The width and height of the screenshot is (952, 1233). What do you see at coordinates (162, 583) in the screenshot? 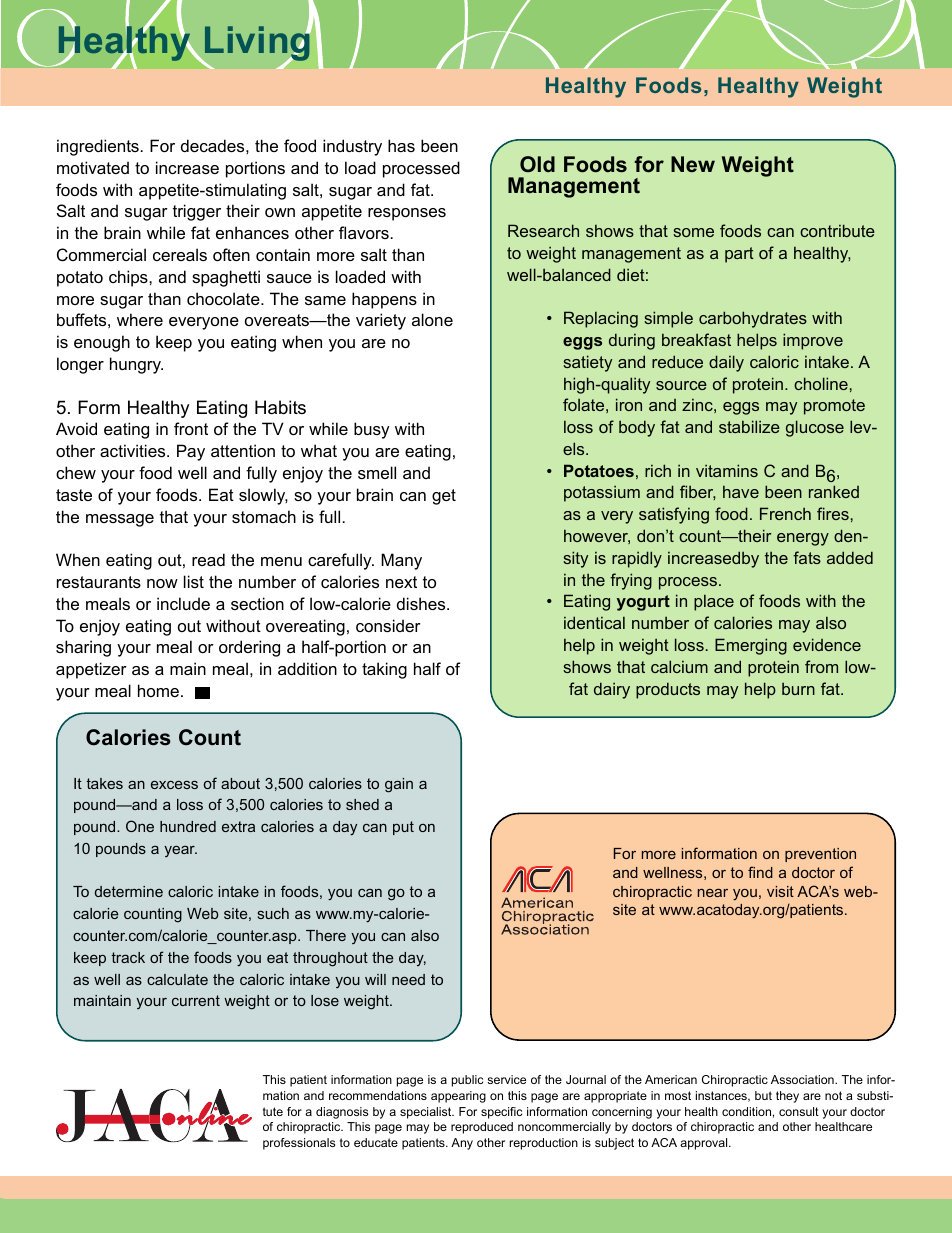
I see `now` at bounding box center [162, 583].
